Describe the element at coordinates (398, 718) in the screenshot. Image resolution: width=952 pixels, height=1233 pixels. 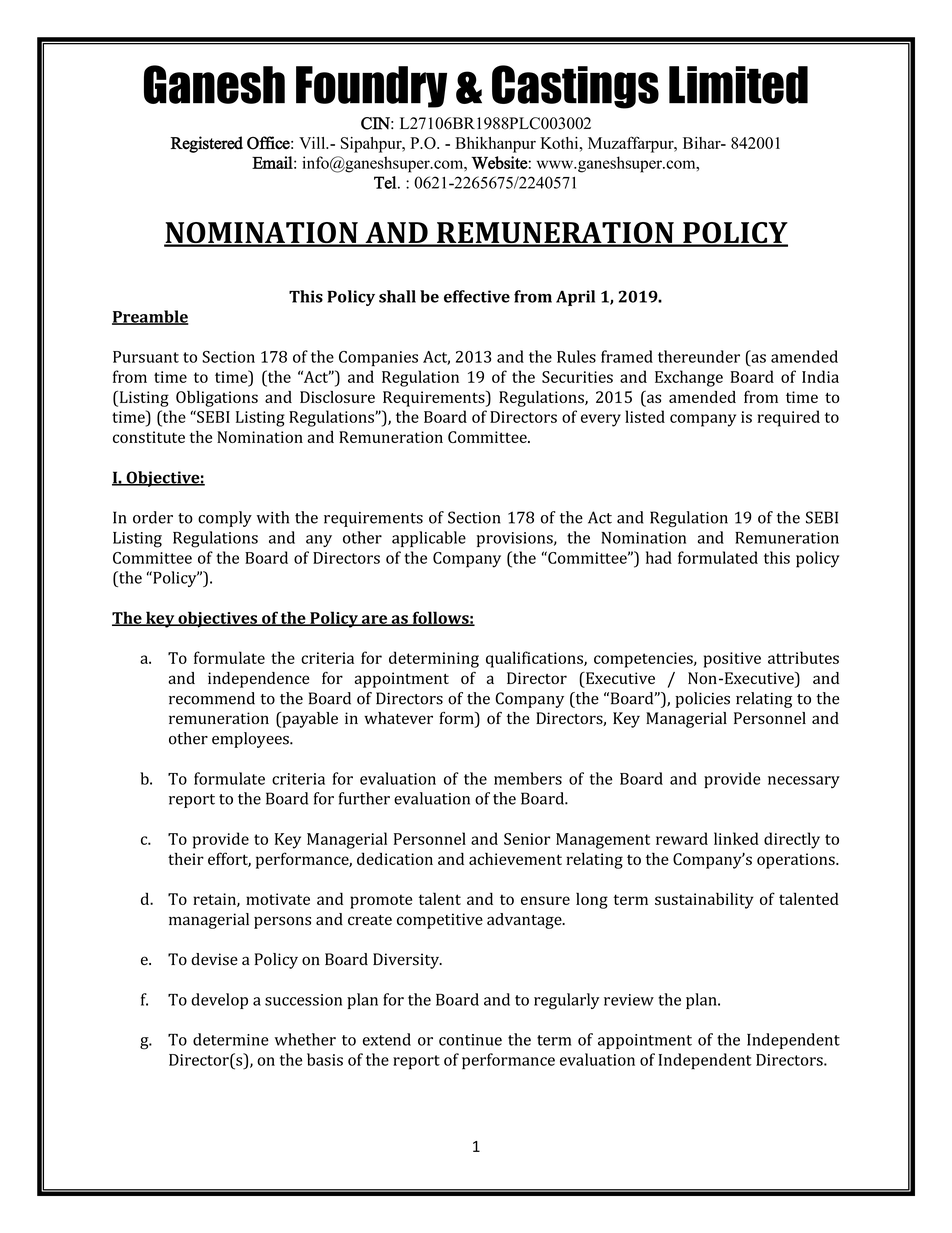
I see `whatever` at that location.
